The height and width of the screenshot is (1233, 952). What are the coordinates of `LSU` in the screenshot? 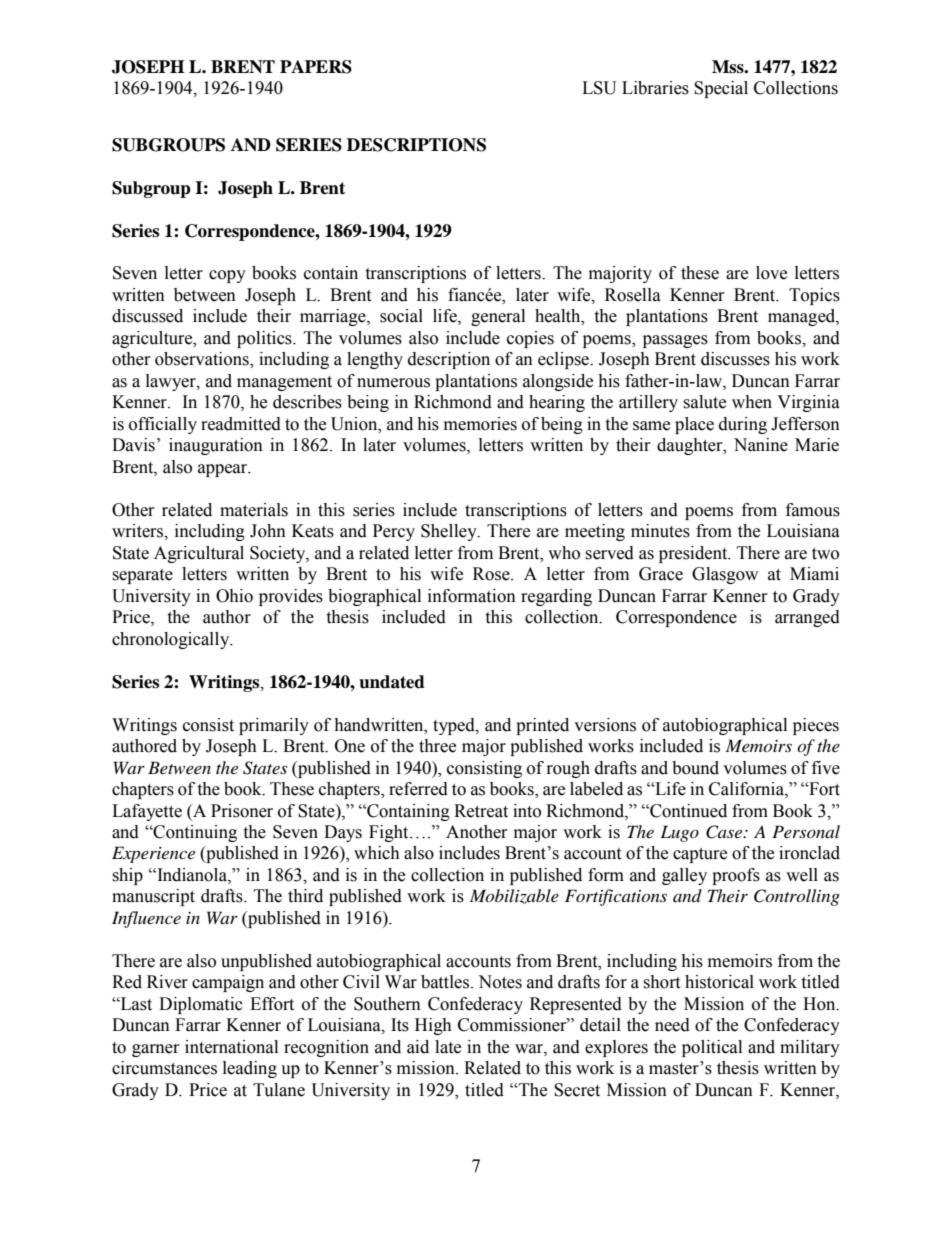 It's located at (599, 88).
